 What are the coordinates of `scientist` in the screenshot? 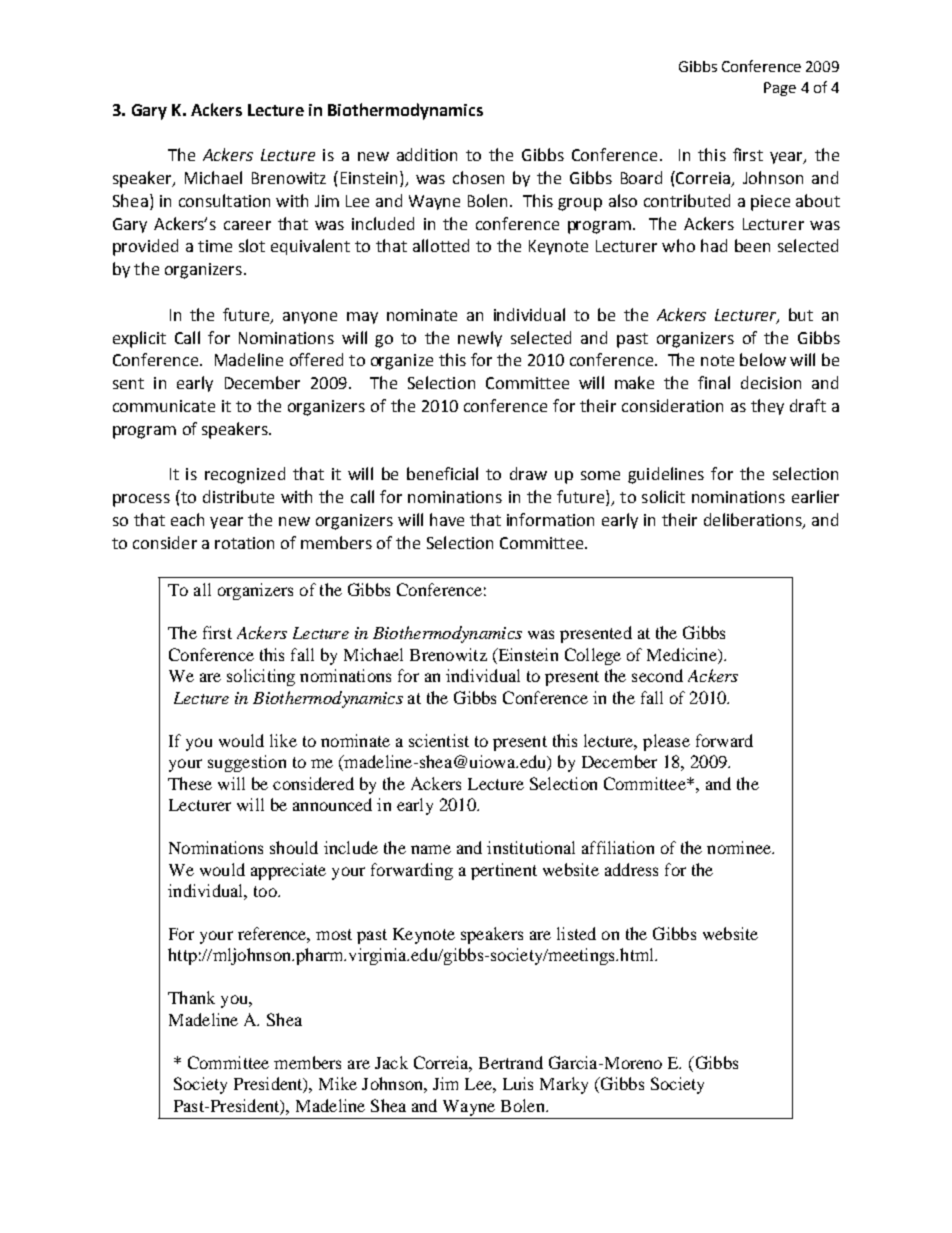 It's located at (439, 740).
